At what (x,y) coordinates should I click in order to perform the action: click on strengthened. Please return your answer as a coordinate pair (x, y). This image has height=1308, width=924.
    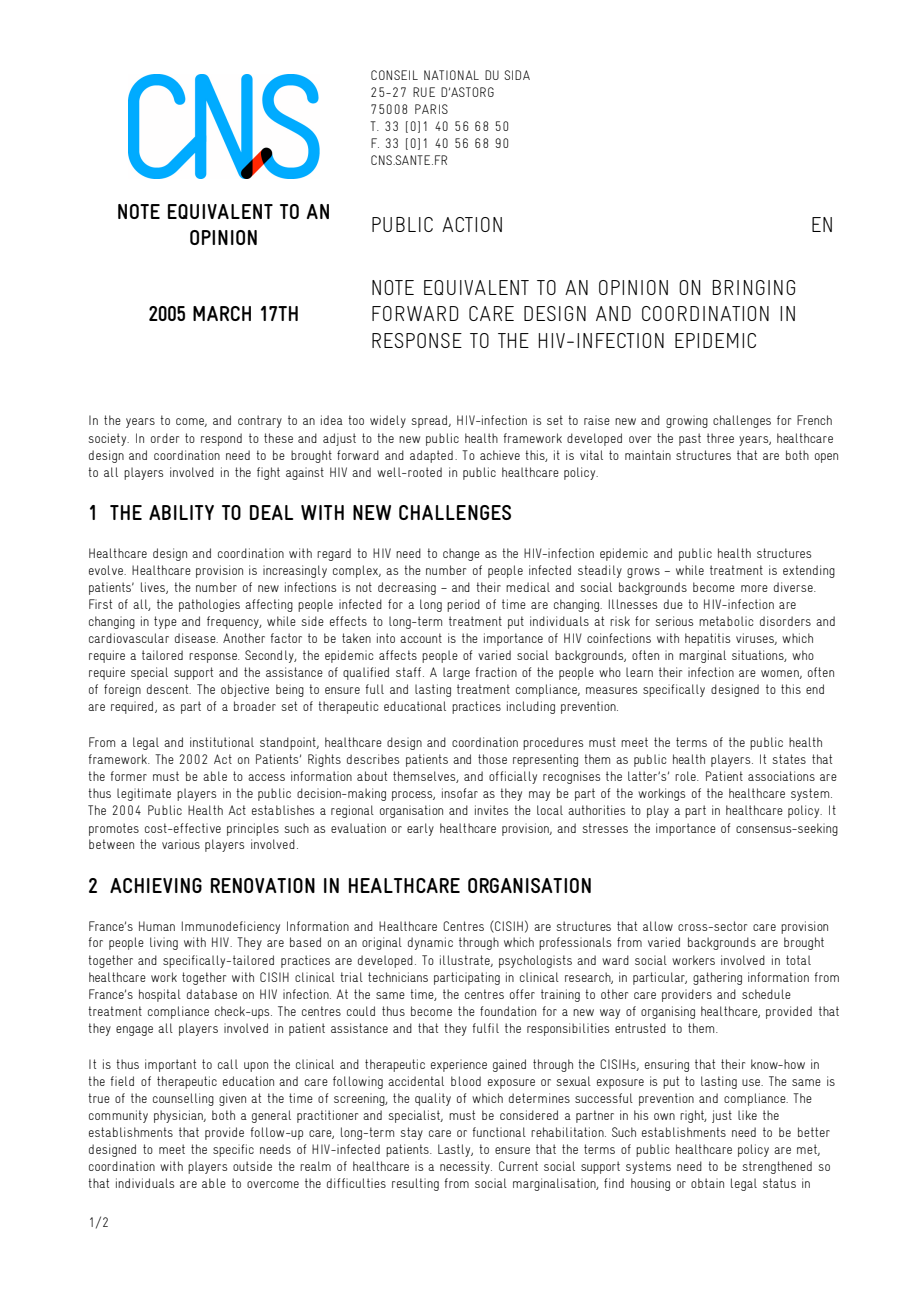
    Looking at the image, I should click on (777, 1167).
